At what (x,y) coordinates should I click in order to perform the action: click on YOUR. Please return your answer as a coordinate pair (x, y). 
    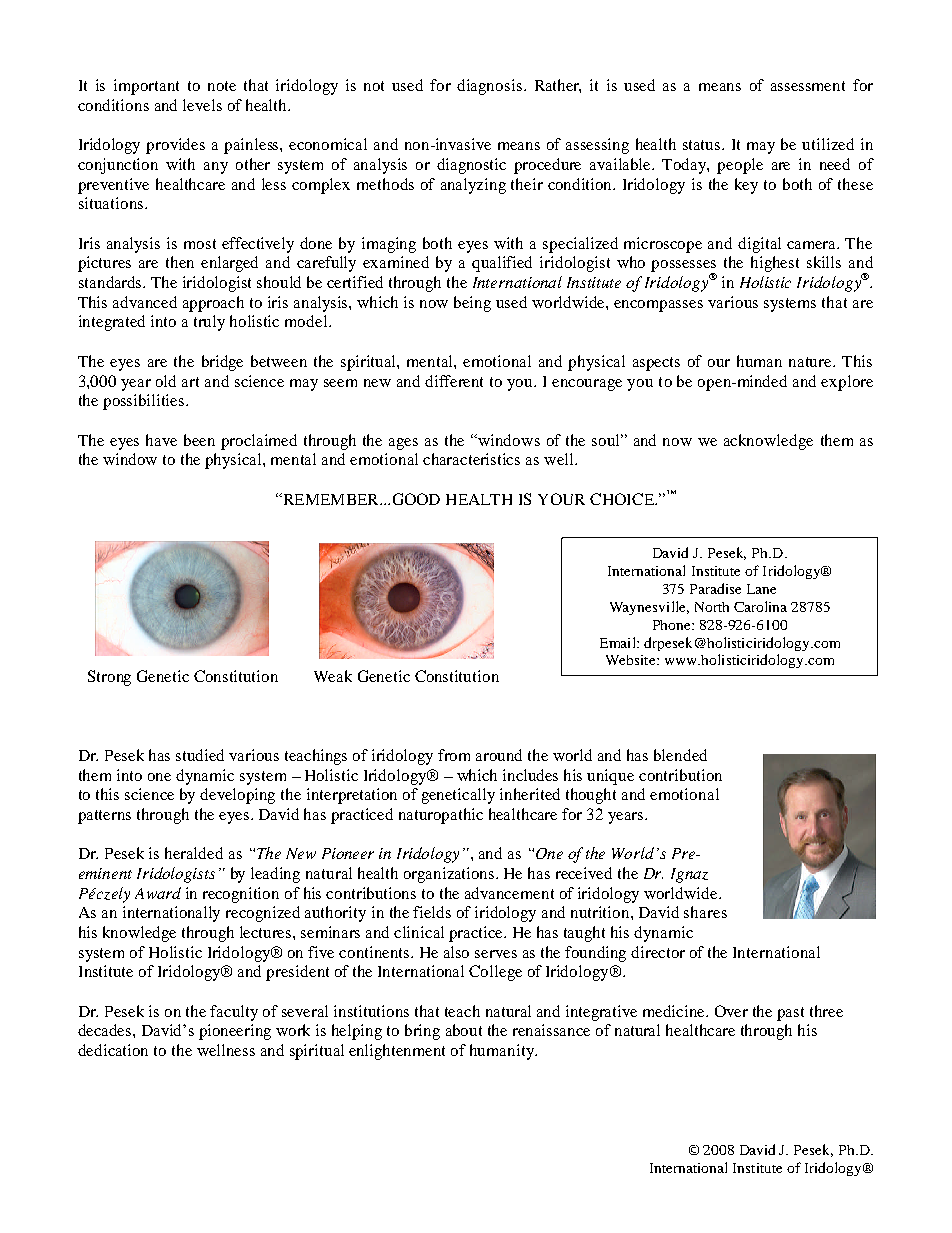
    Looking at the image, I should click on (561, 499).
